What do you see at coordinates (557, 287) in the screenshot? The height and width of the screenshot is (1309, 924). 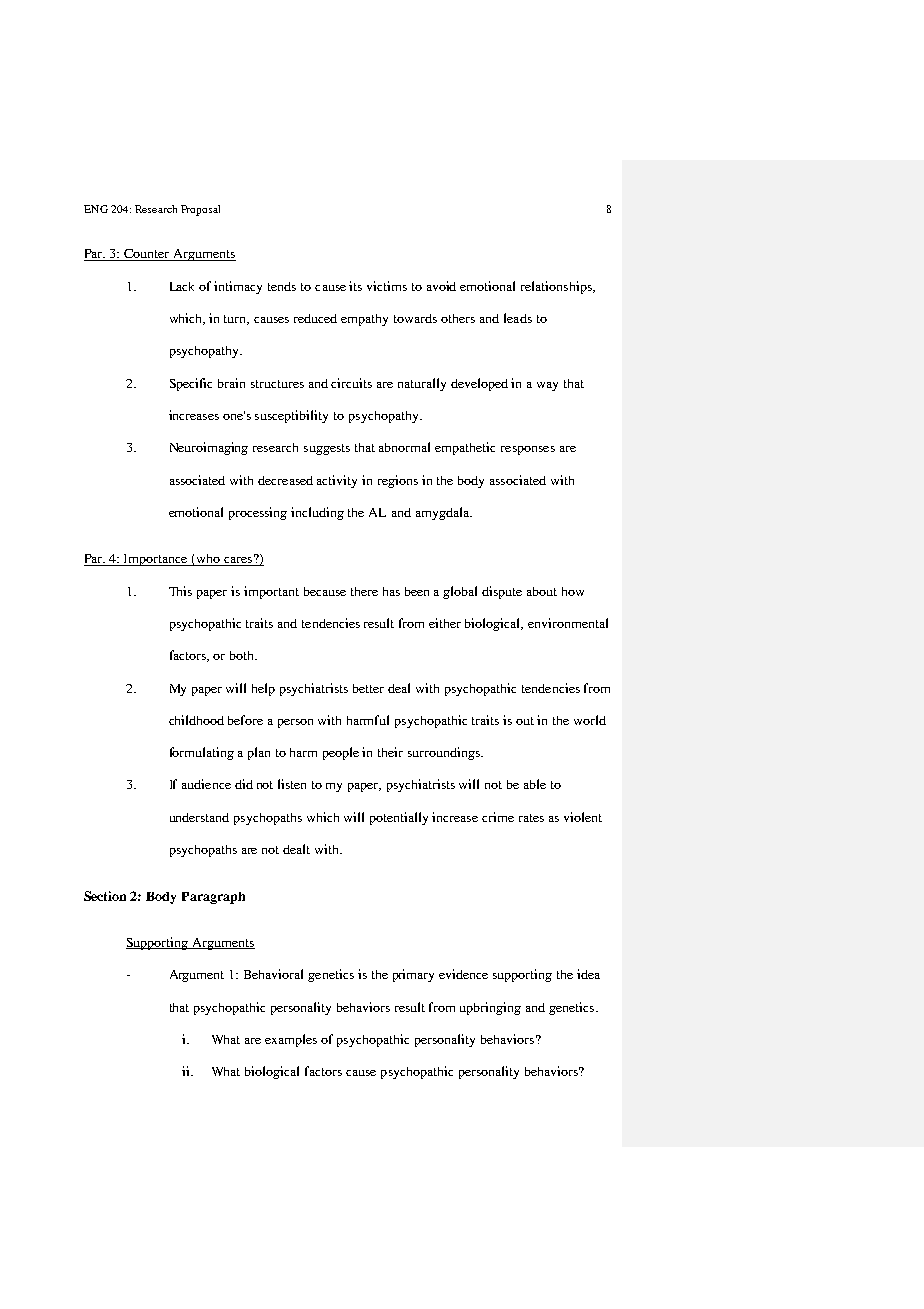 I see `relationships` at bounding box center [557, 287].
